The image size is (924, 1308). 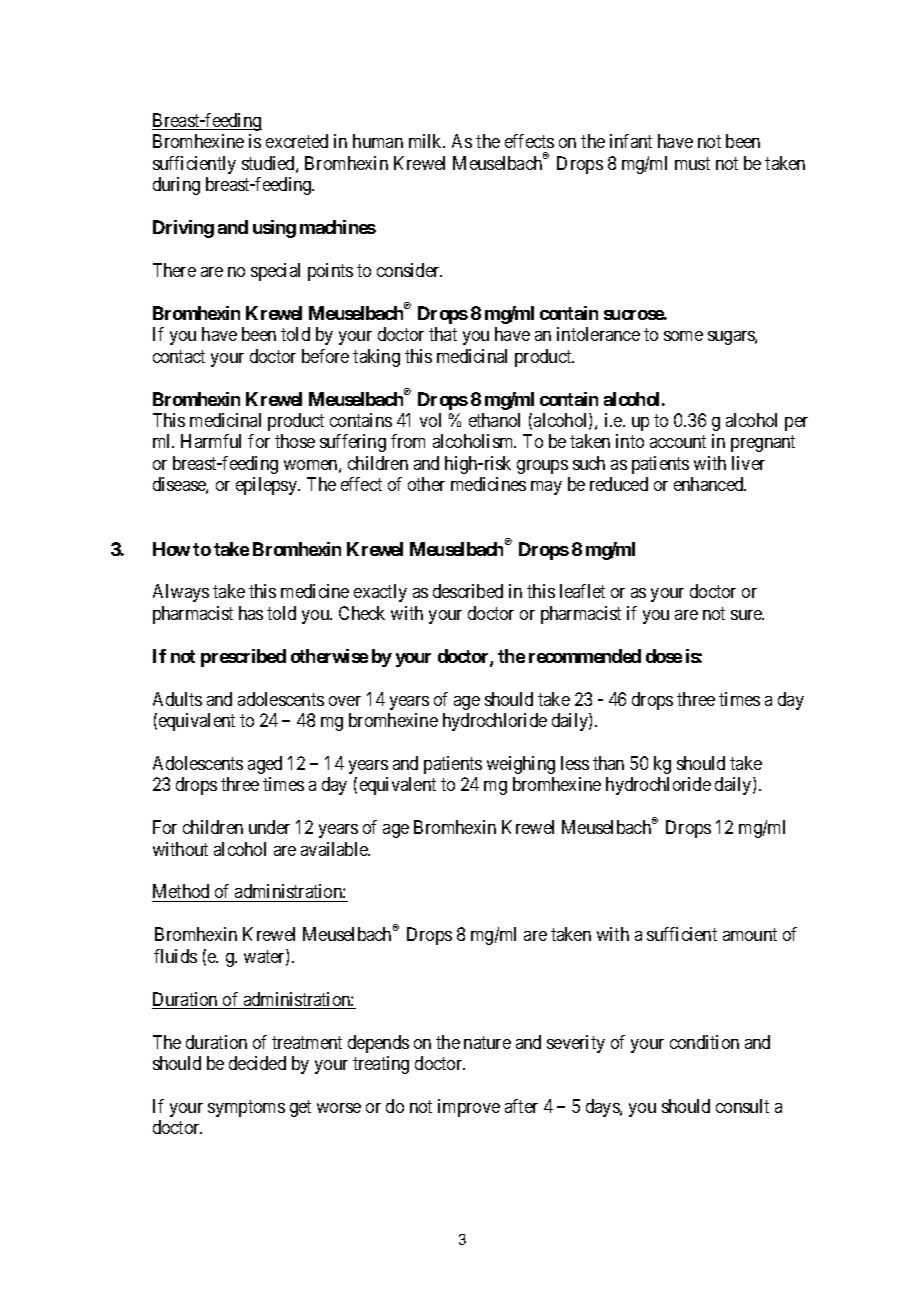 I want to click on sure, so click(x=747, y=615).
